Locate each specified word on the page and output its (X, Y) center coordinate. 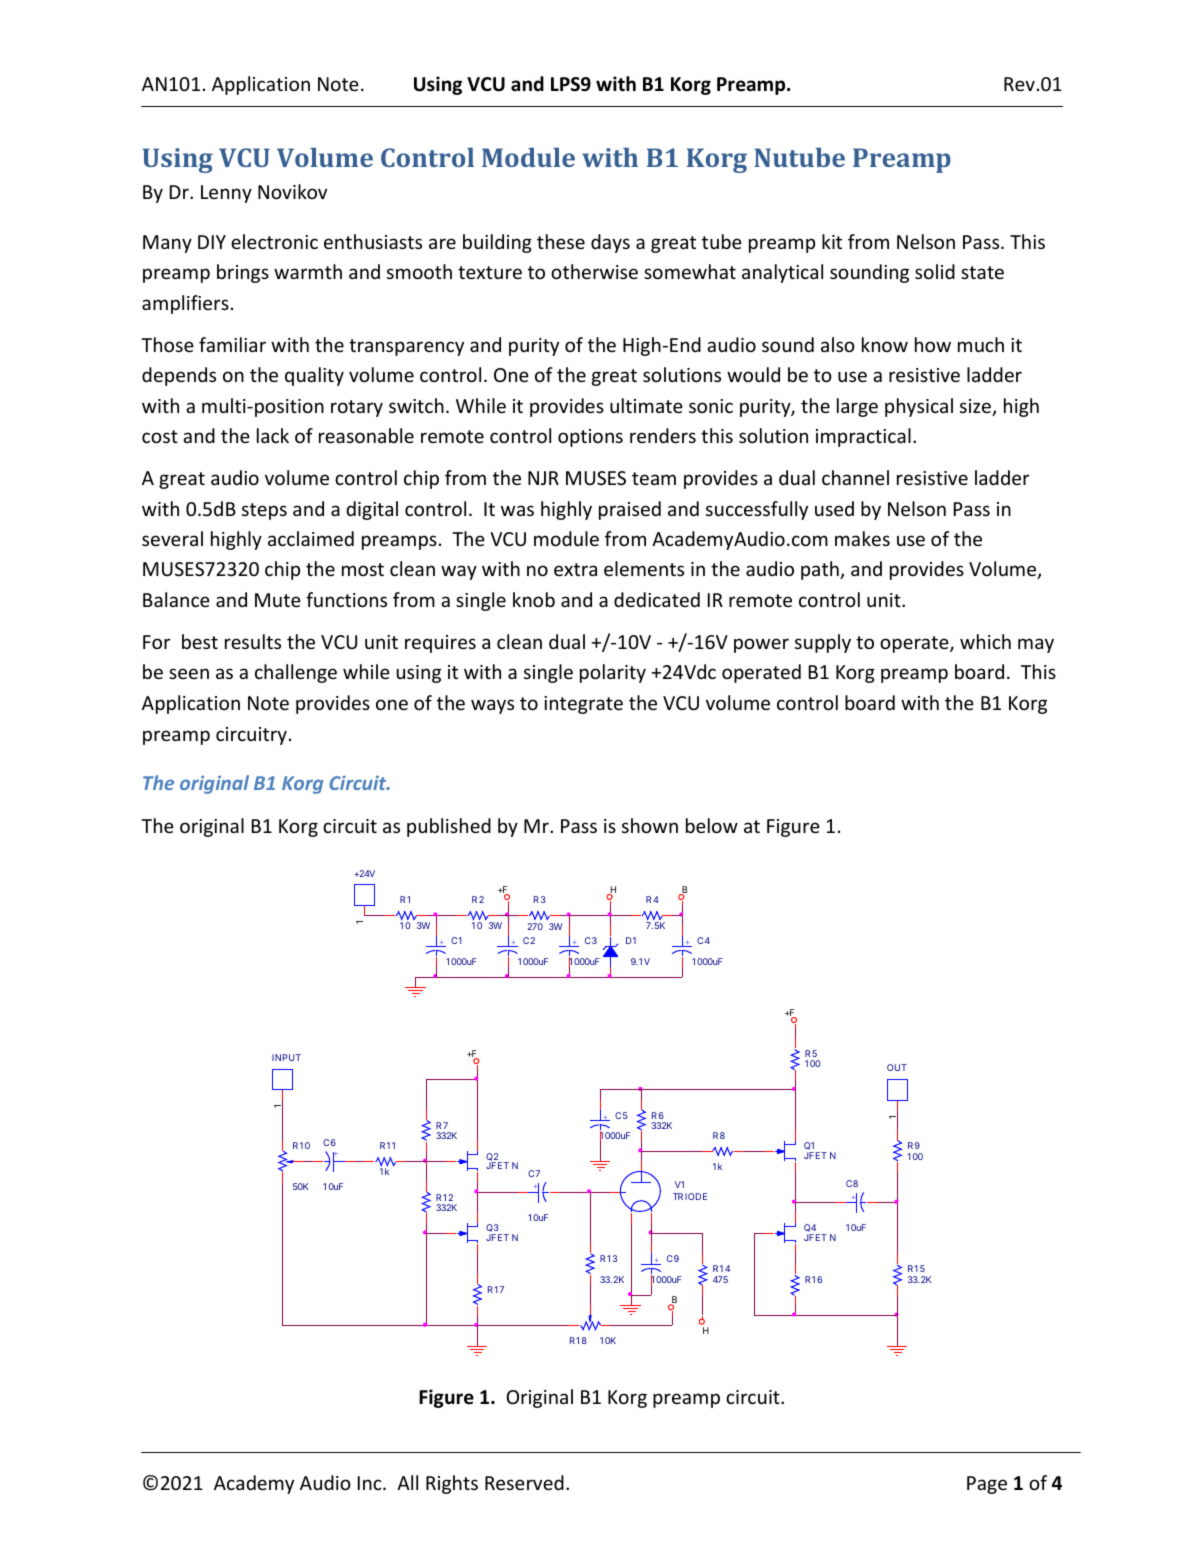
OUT (897, 1067)
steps (264, 511)
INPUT (286, 1057)
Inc (371, 1483)
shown (650, 825)
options (590, 438)
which (985, 641)
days (610, 243)
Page (987, 1485)
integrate (583, 705)
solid (935, 271)
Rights (452, 1484)
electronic (274, 241)
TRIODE (690, 1196)
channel (855, 477)
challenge (296, 673)
